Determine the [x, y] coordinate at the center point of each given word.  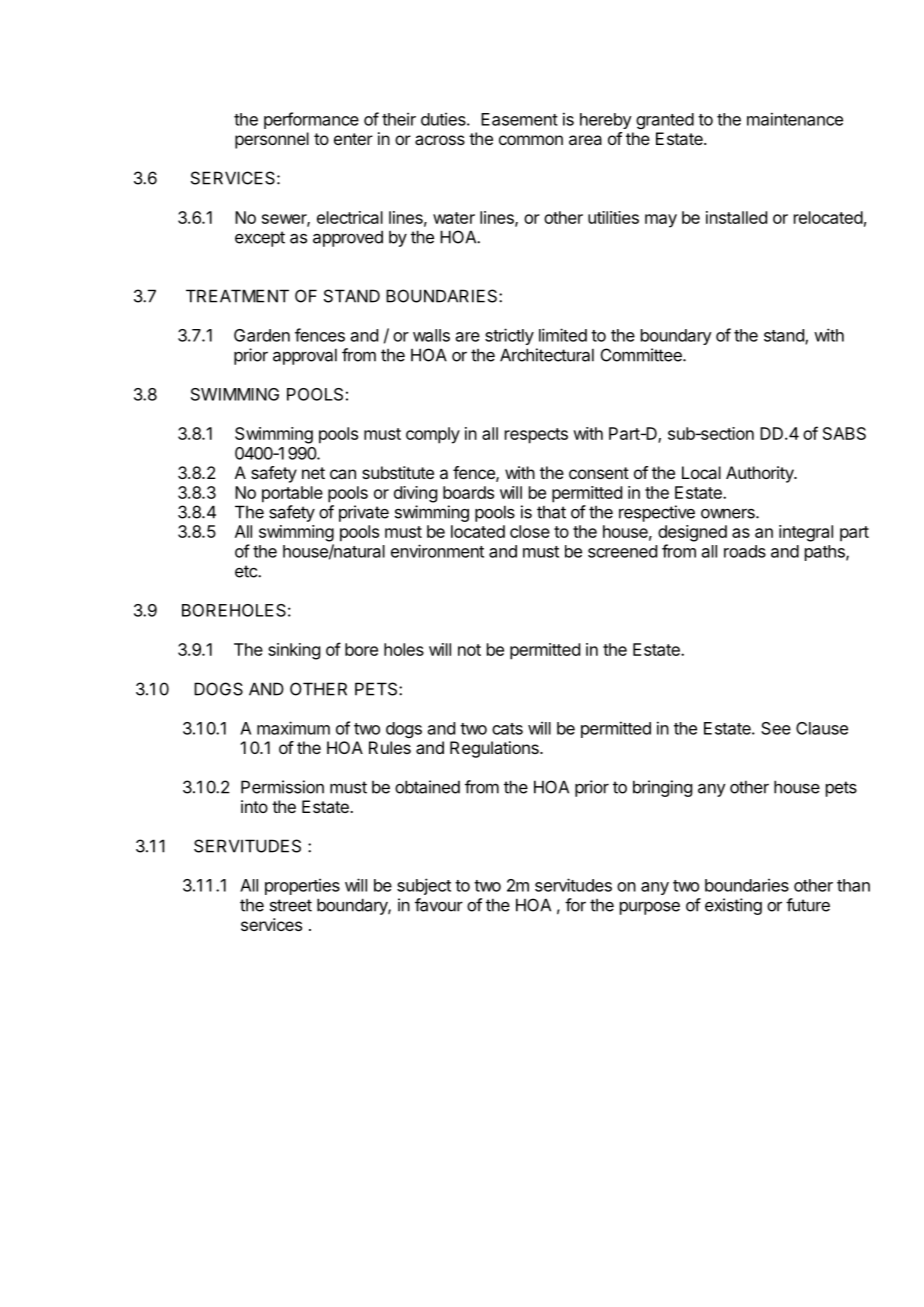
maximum [293, 728]
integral [806, 533]
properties [302, 886]
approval [305, 356]
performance [311, 120]
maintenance [795, 119]
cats [507, 729]
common [531, 140]
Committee [642, 355]
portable [292, 494]
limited [563, 335]
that [551, 512]
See [776, 728]
